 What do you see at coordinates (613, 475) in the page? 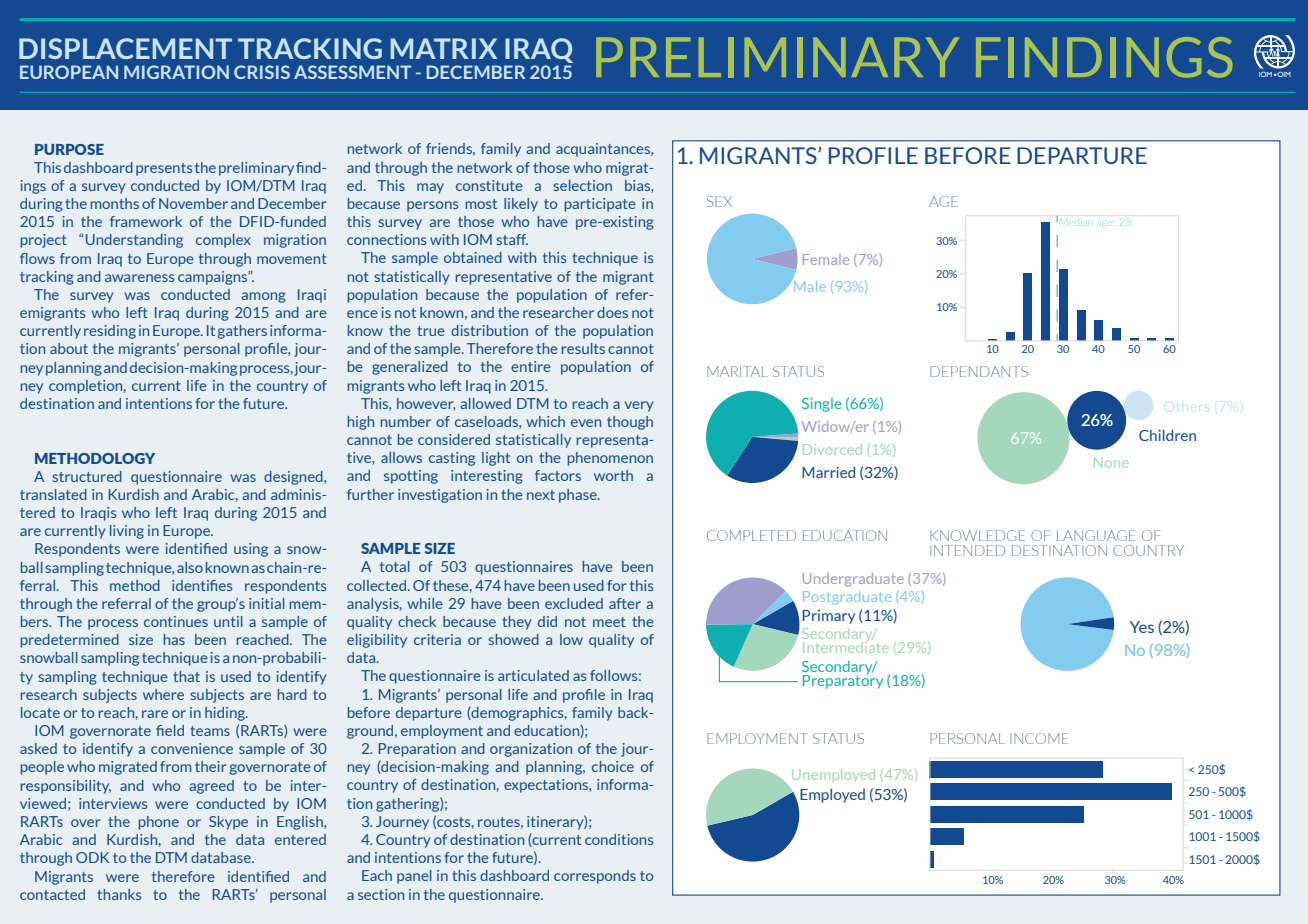
I see `worth` at bounding box center [613, 475].
